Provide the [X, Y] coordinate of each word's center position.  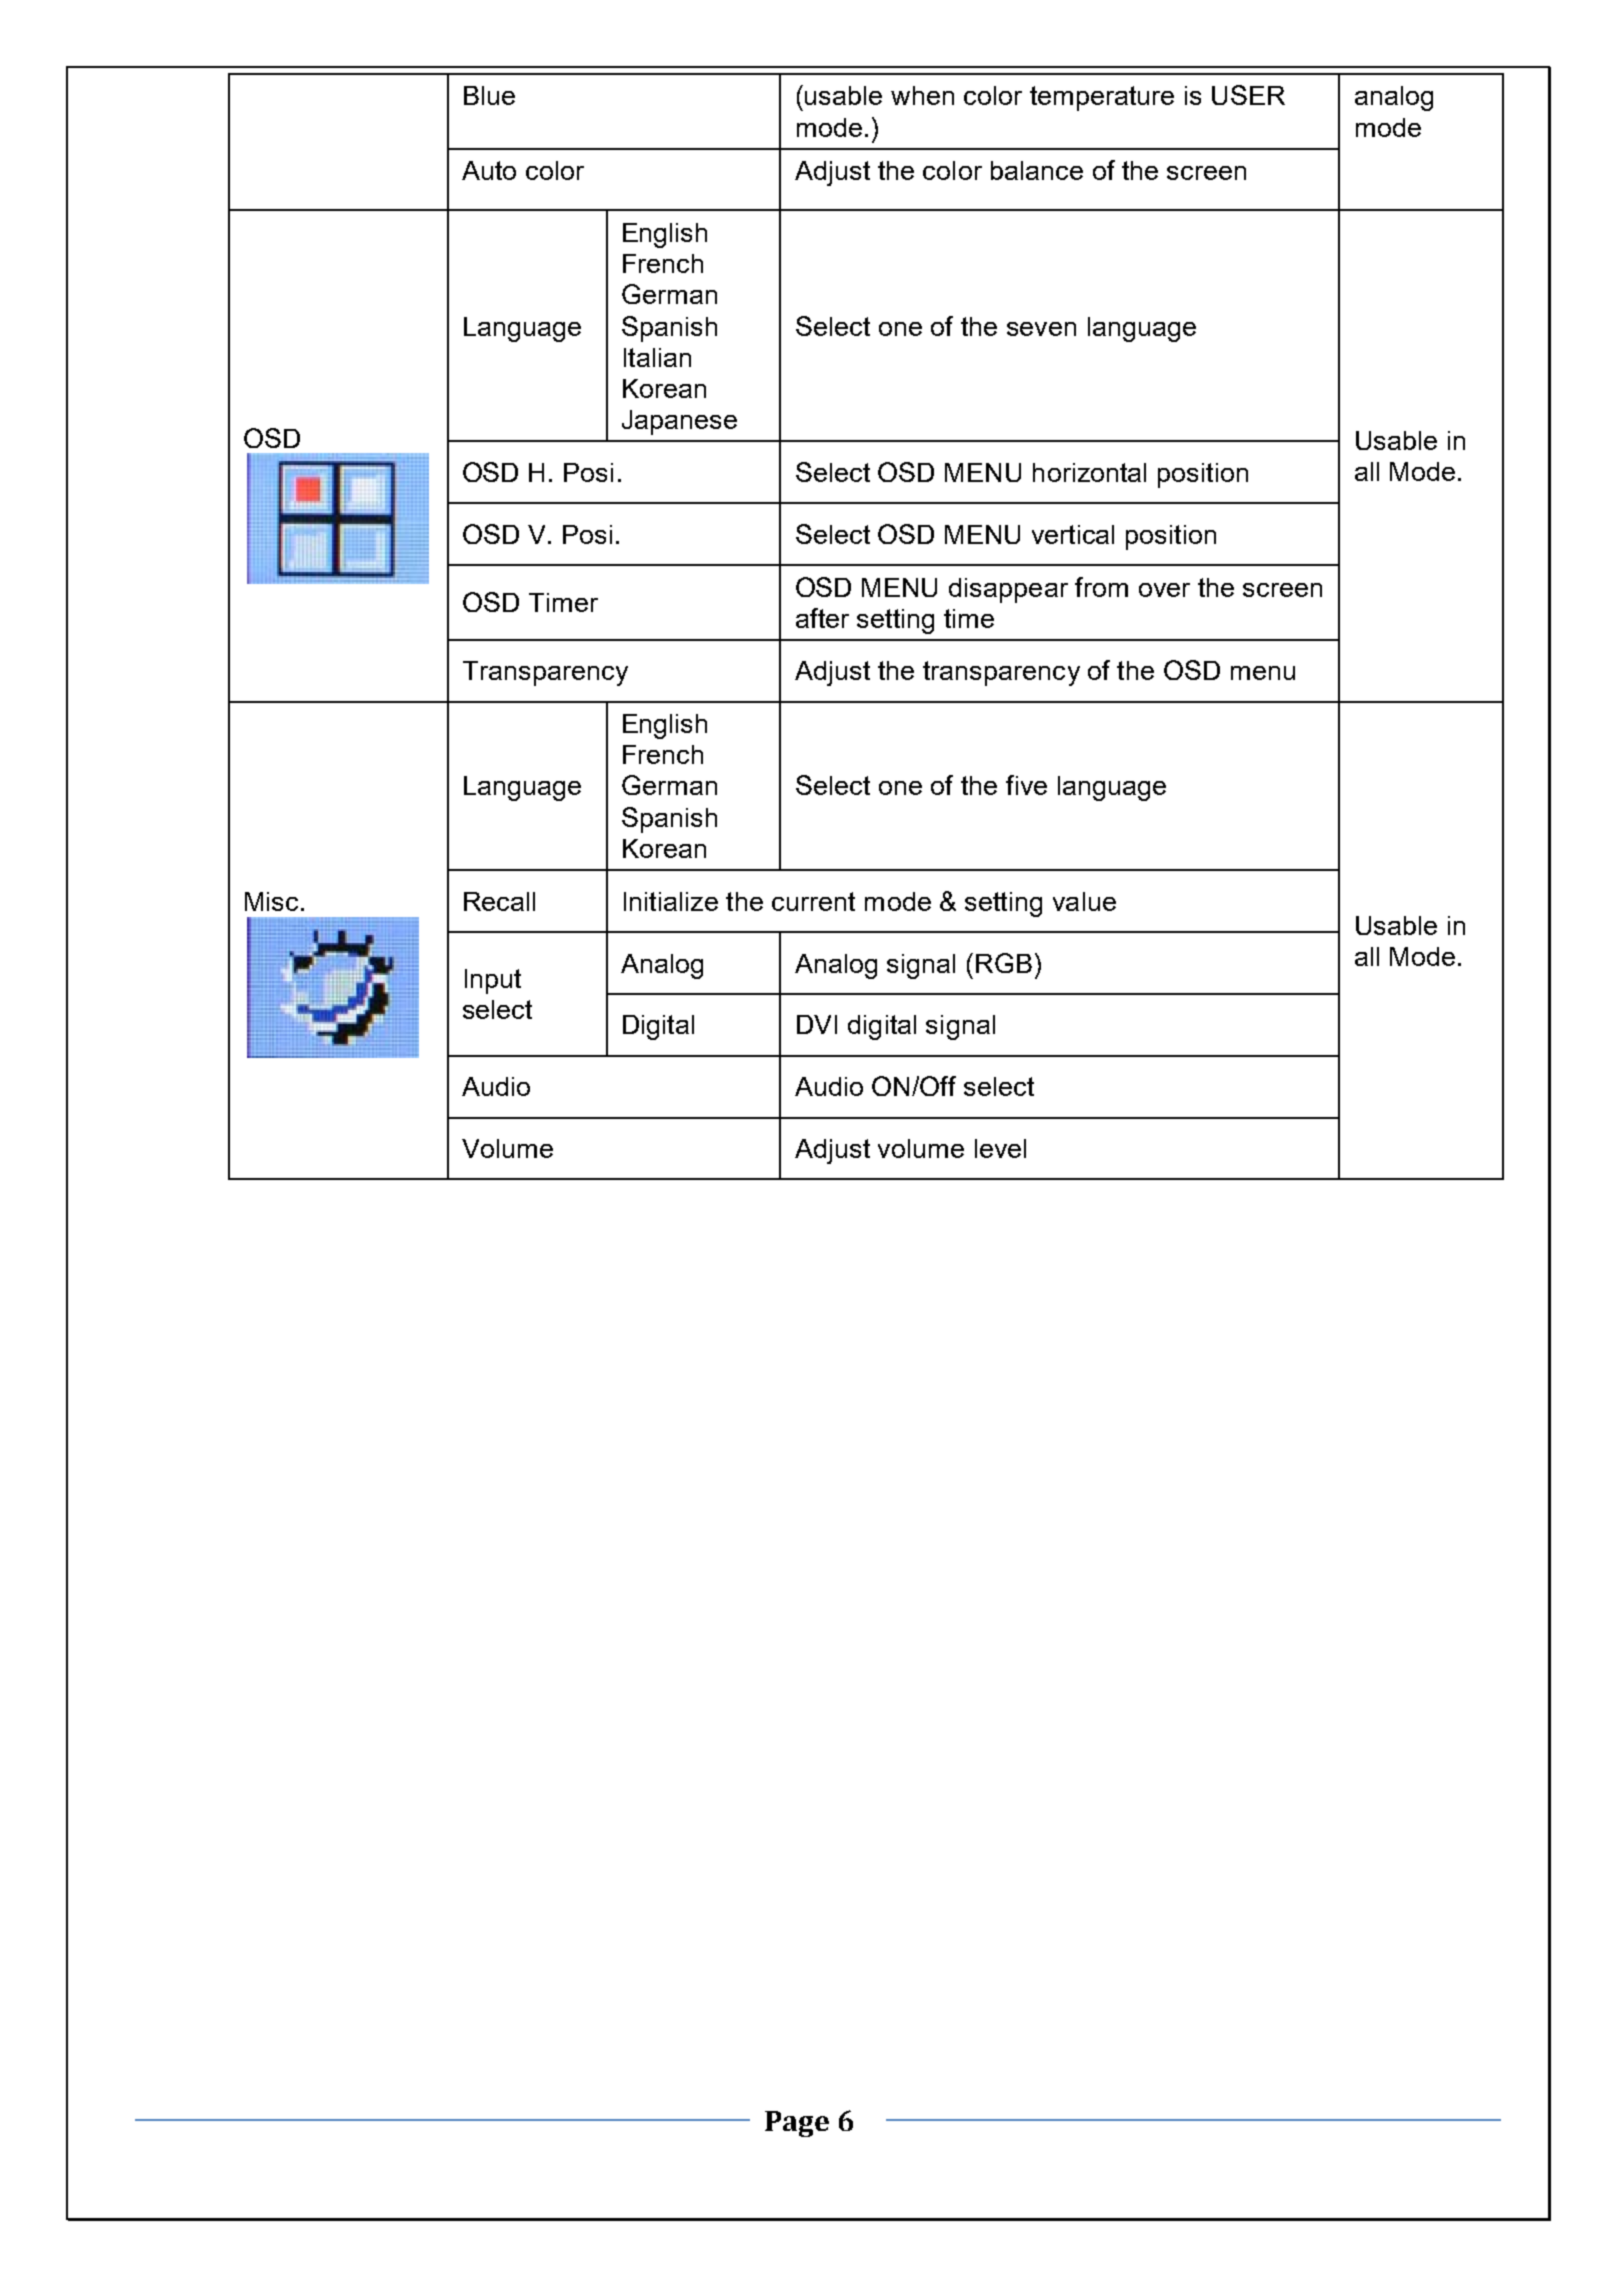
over [1164, 590]
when [922, 95]
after [822, 618]
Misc [271, 901]
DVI [817, 1024]
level [1000, 1148]
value [1084, 901]
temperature [1102, 98]
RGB [1004, 963]
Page [797, 2124]
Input [493, 981]
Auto [489, 170]
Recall [499, 901]
